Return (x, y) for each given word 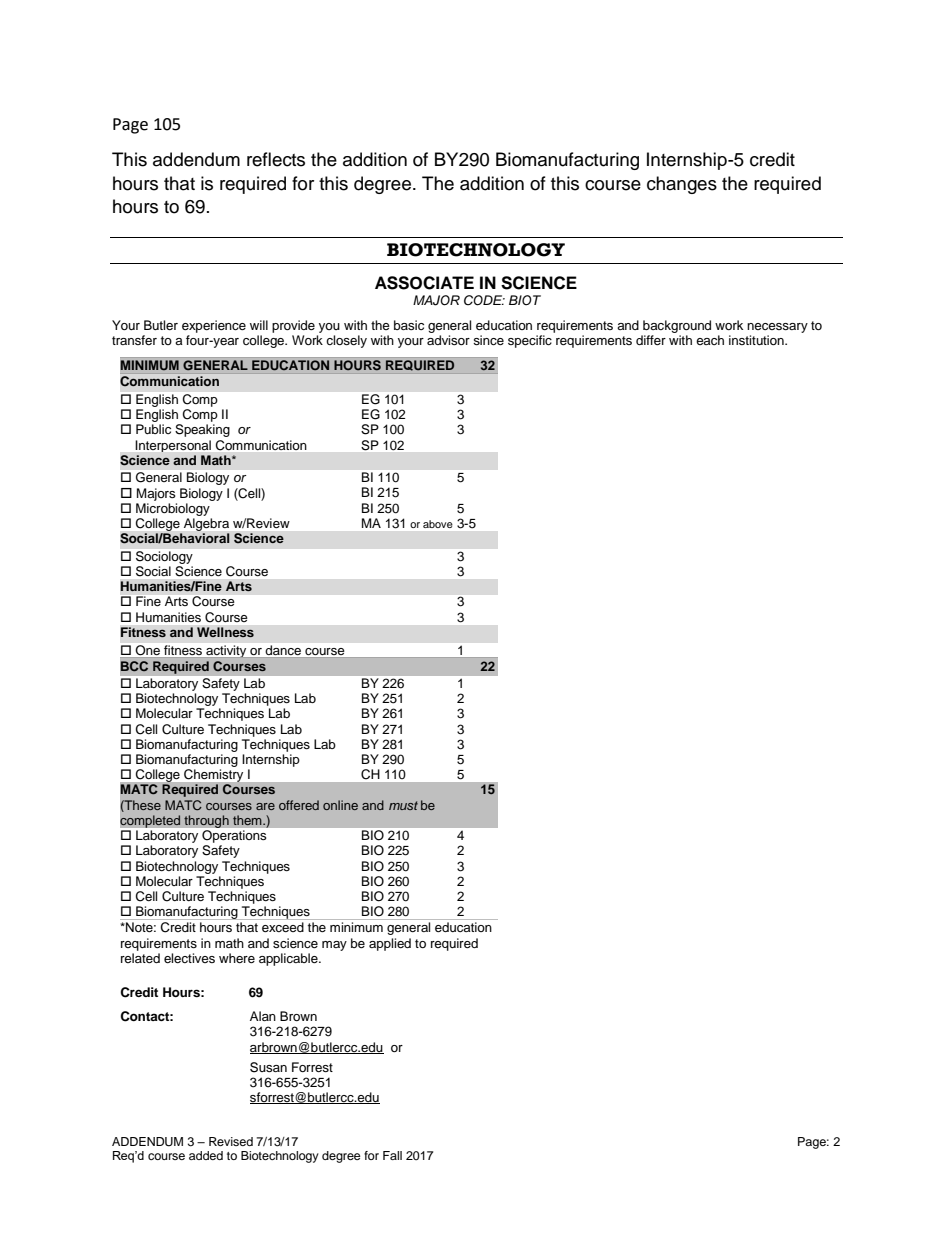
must (403, 805)
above (437, 524)
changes (682, 185)
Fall (392, 1155)
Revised (231, 1141)
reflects (276, 159)
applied (390, 944)
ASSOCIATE (424, 283)
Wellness (225, 632)
